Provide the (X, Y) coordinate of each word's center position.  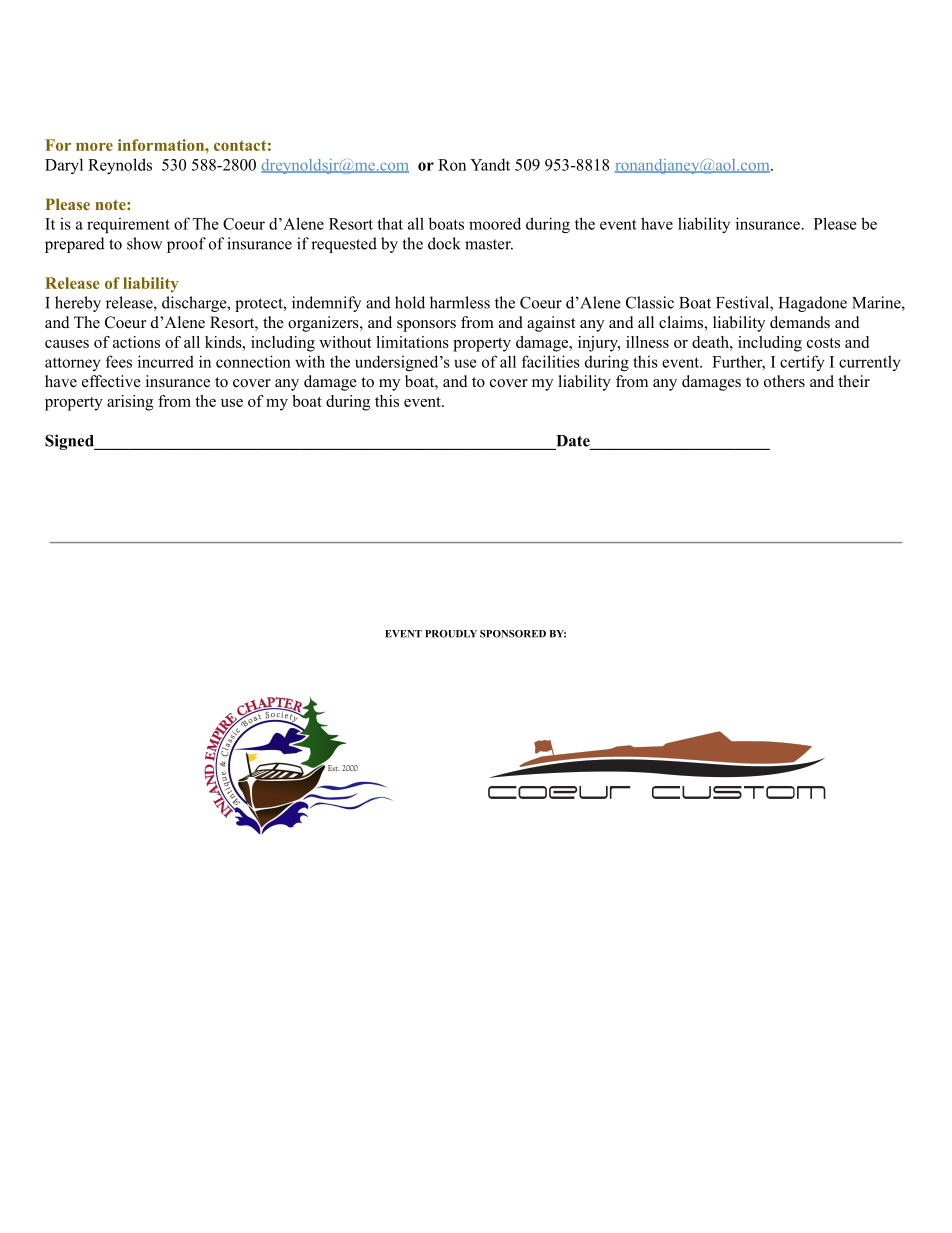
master (489, 244)
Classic (650, 302)
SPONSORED (513, 634)
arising (130, 403)
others (784, 381)
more (94, 147)
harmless (460, 302)
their (854, 381)
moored (495, 223)
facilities (551, 361)
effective (111, 381)
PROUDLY (451, 634)
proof (186, 245)
